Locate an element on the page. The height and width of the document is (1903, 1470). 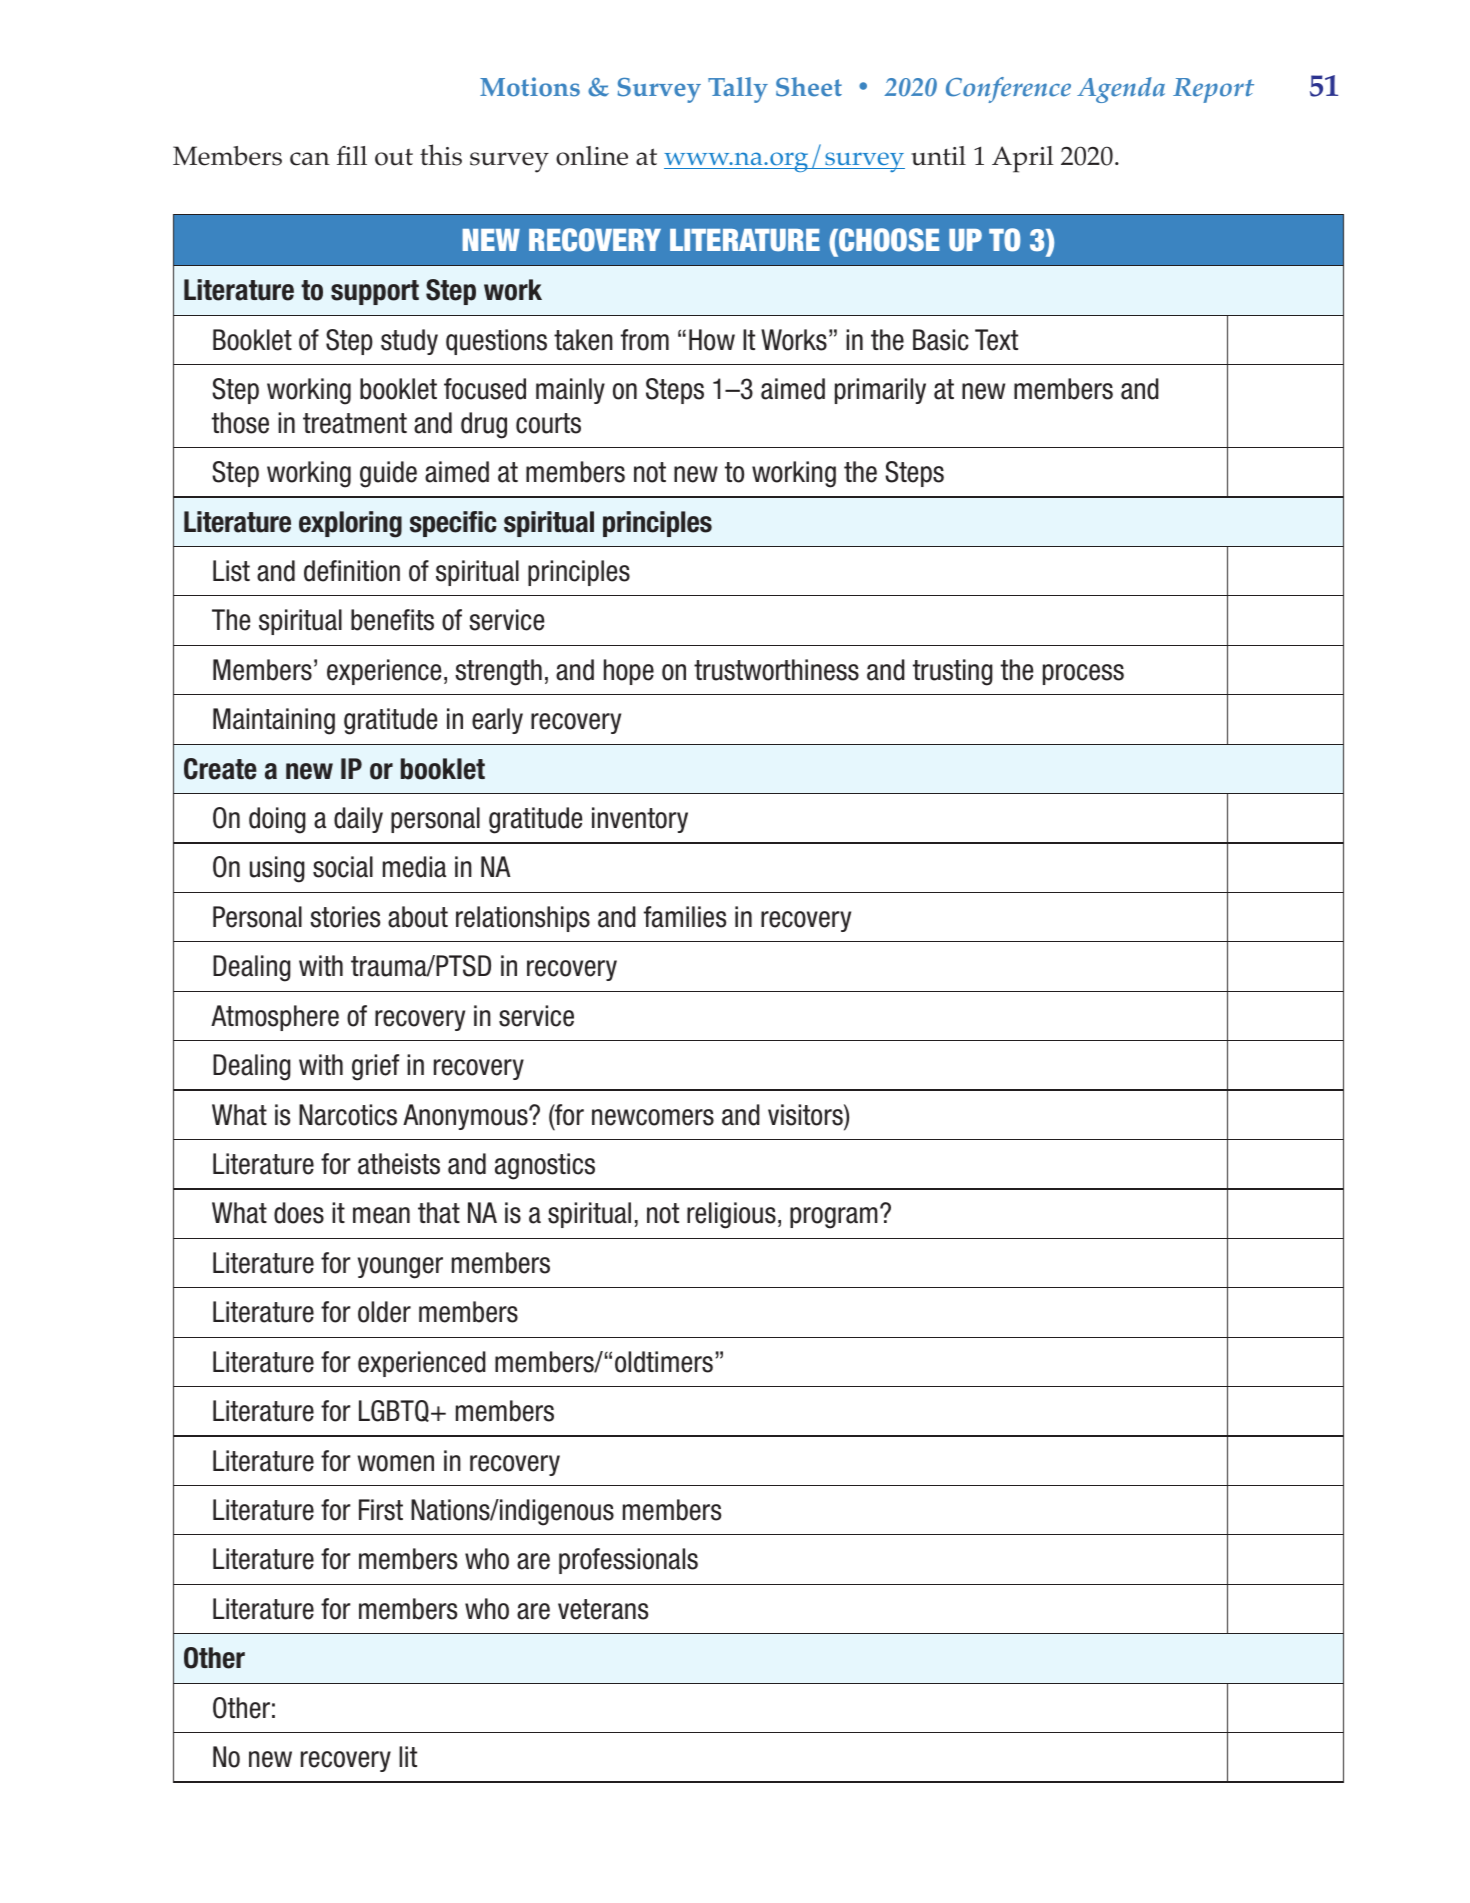
fill is located at coordinates (352, 155).
